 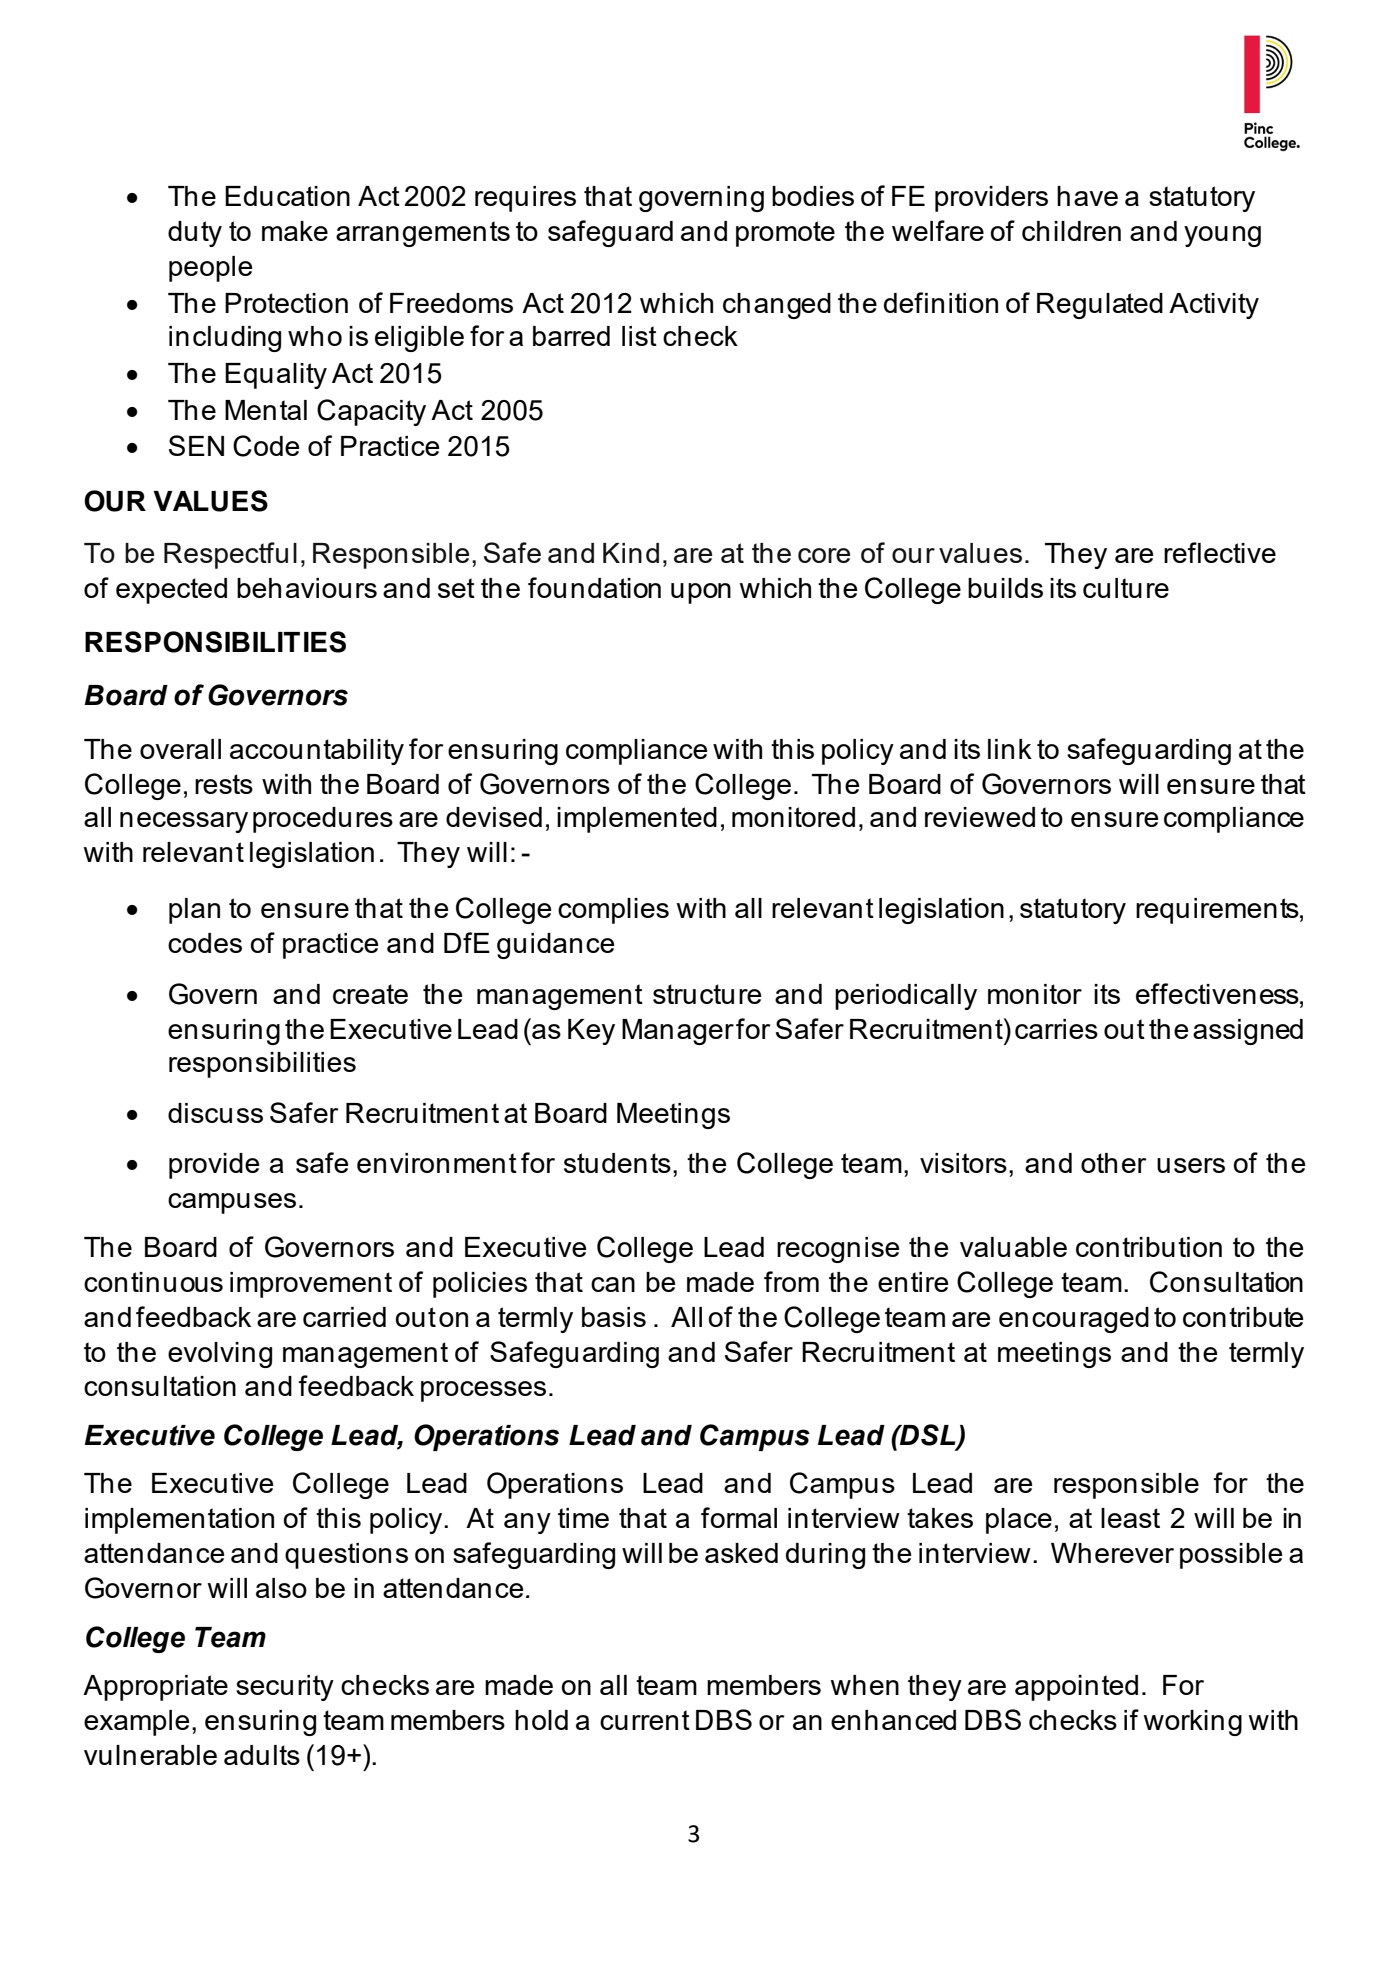 What do you see at coordinates (701, 593) in the screenshot?
I see `upon` at bounding box center [701, 593].
